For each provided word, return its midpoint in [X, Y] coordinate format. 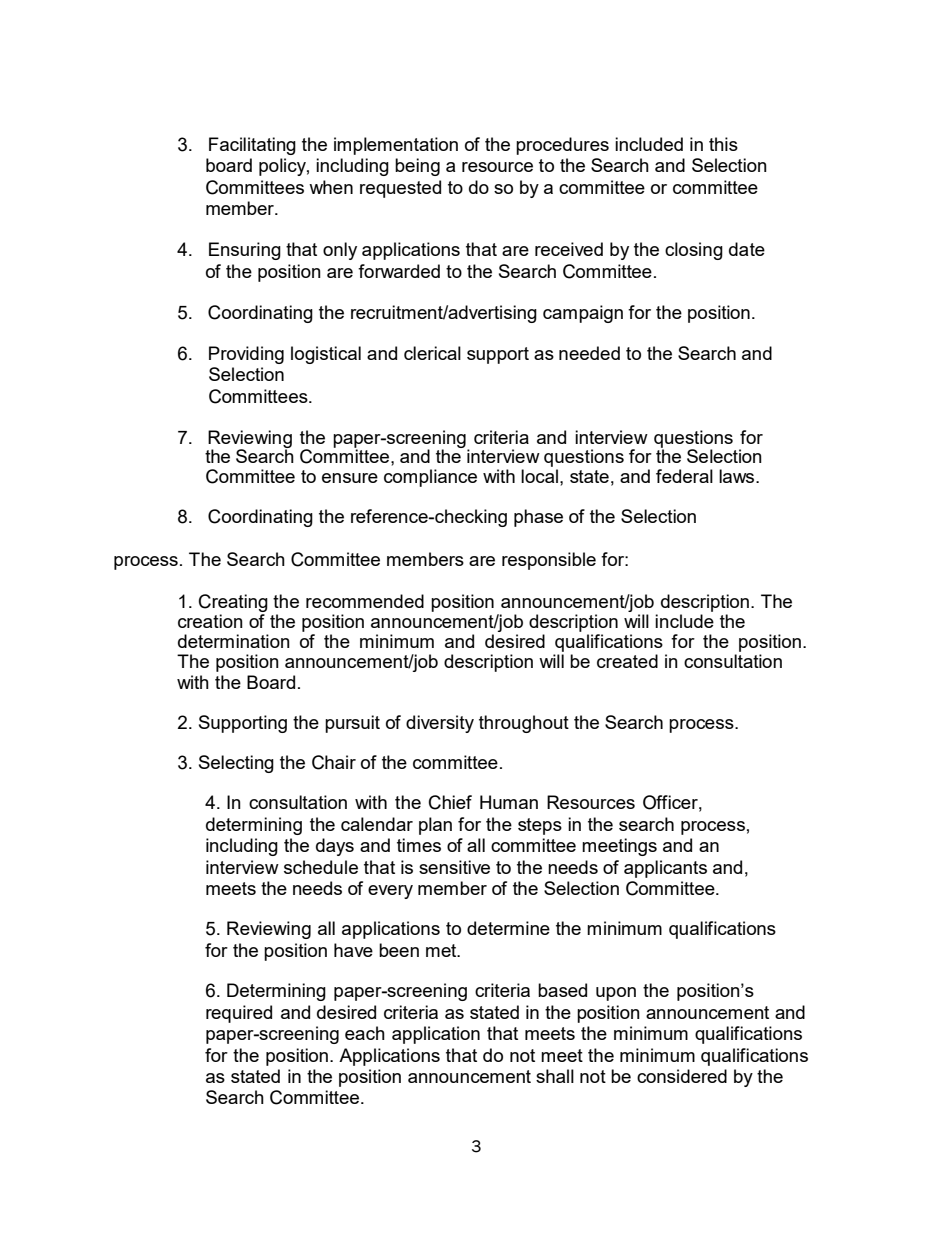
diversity [440, 724]
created [627, 661]
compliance [430, 478]
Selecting [236, 764]
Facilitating [252, 146]
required [239, 1014]
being [417, 167]
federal [684, 476]
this [723, 144]
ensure [350, 478]
